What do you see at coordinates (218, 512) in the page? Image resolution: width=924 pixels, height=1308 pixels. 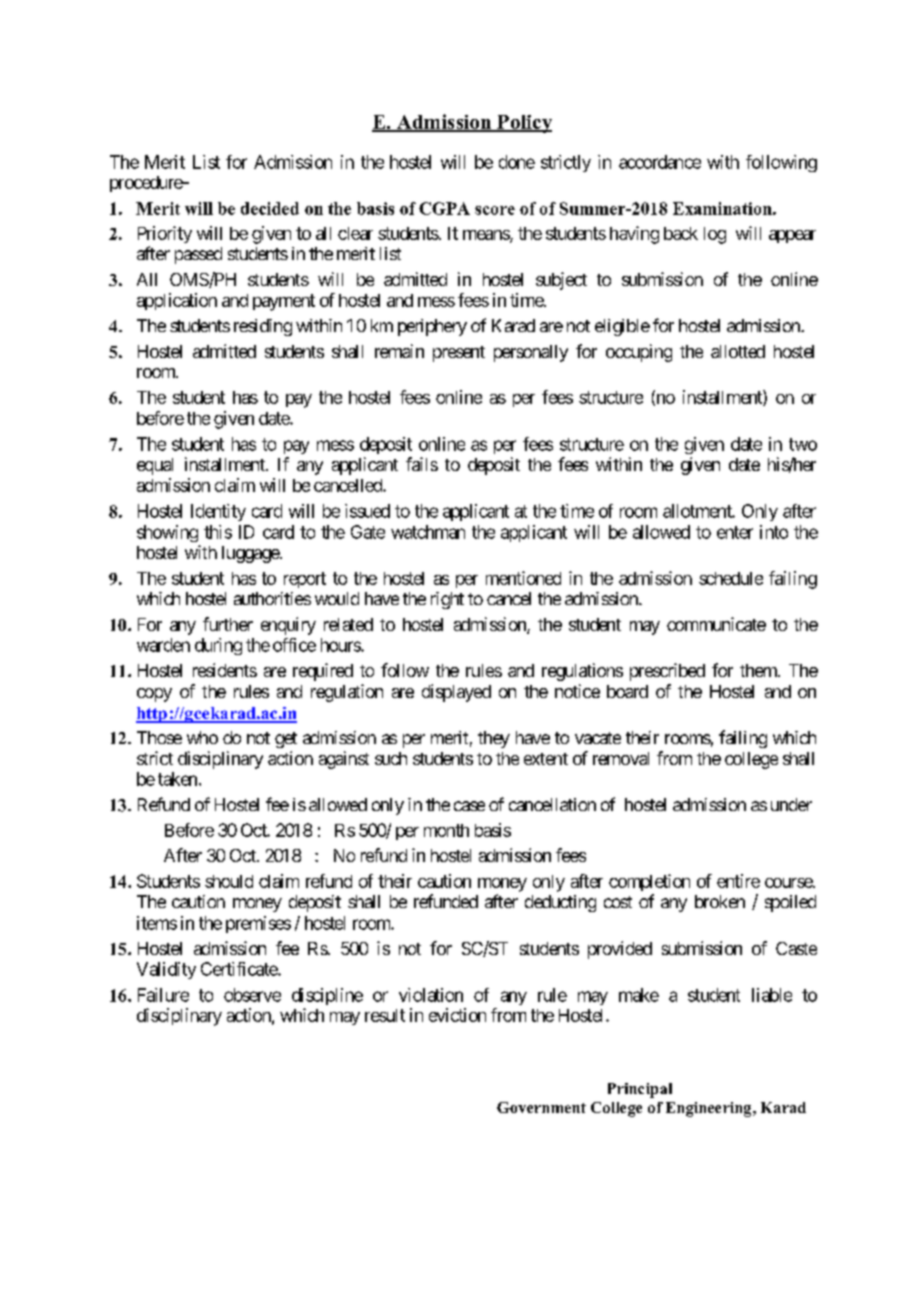 I see `Identity` at bounding box center [218, 512].
